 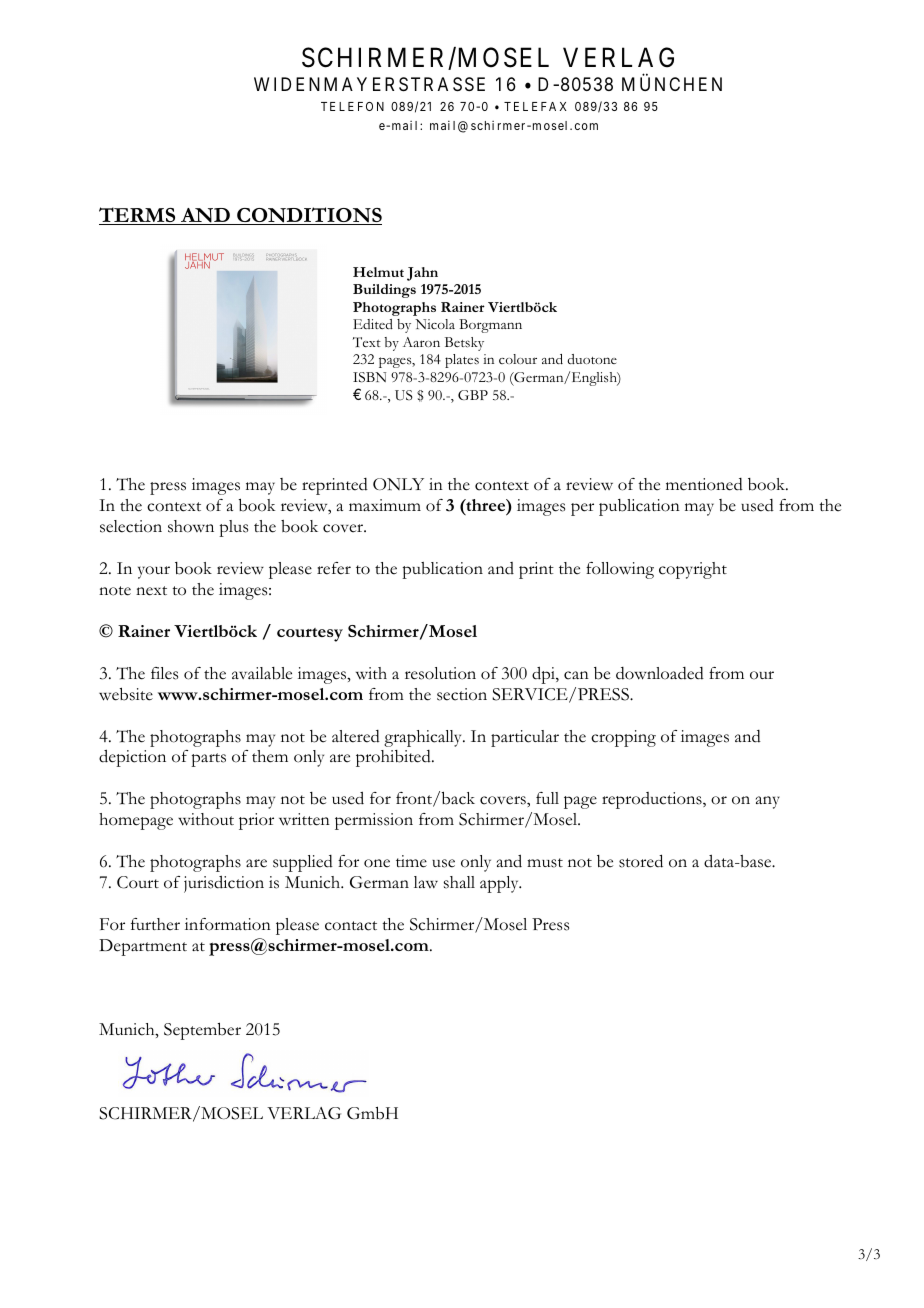 I want to click on maximum, so click(x=385, y=505).
